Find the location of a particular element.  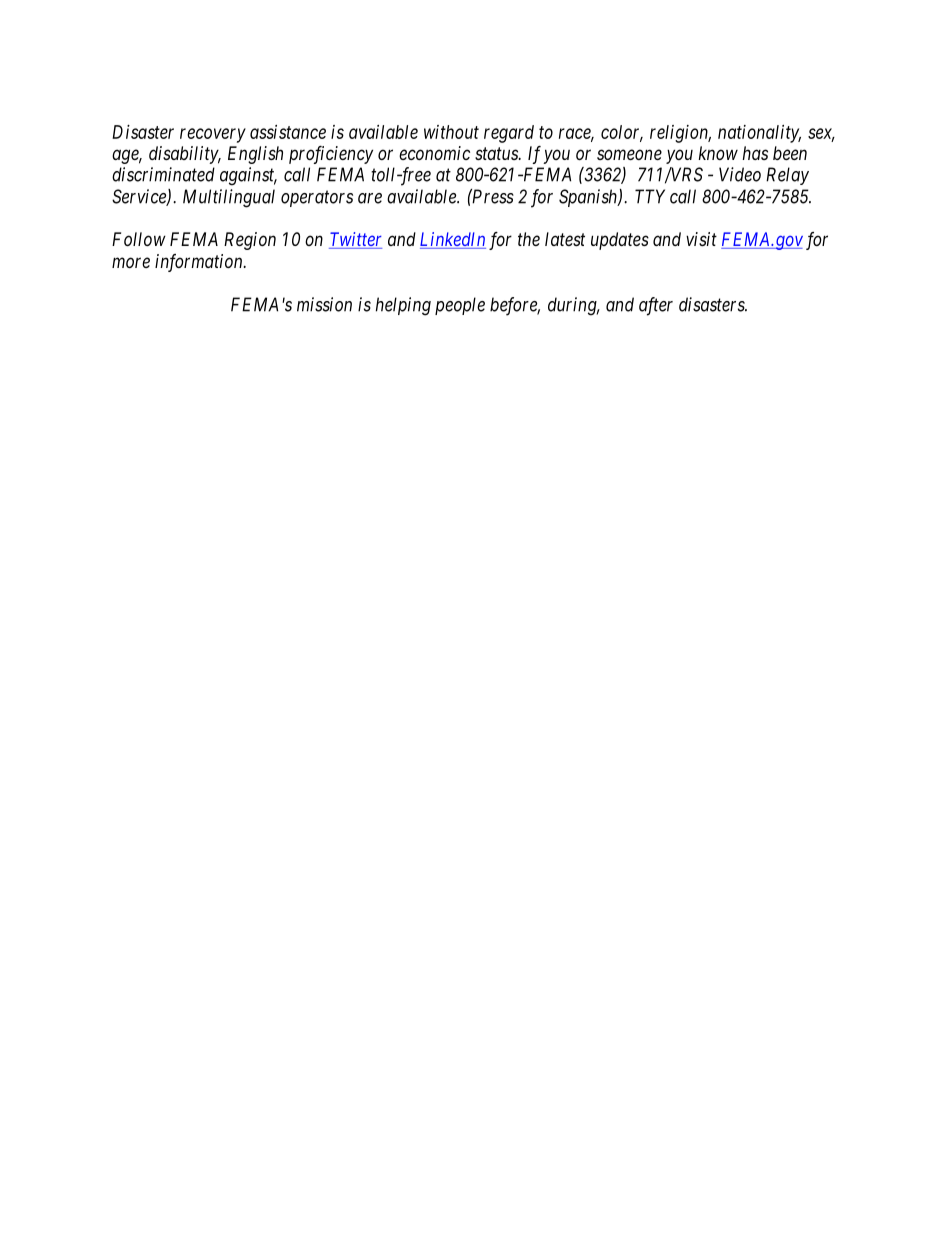

visit is located at coordinates (701, 239).
